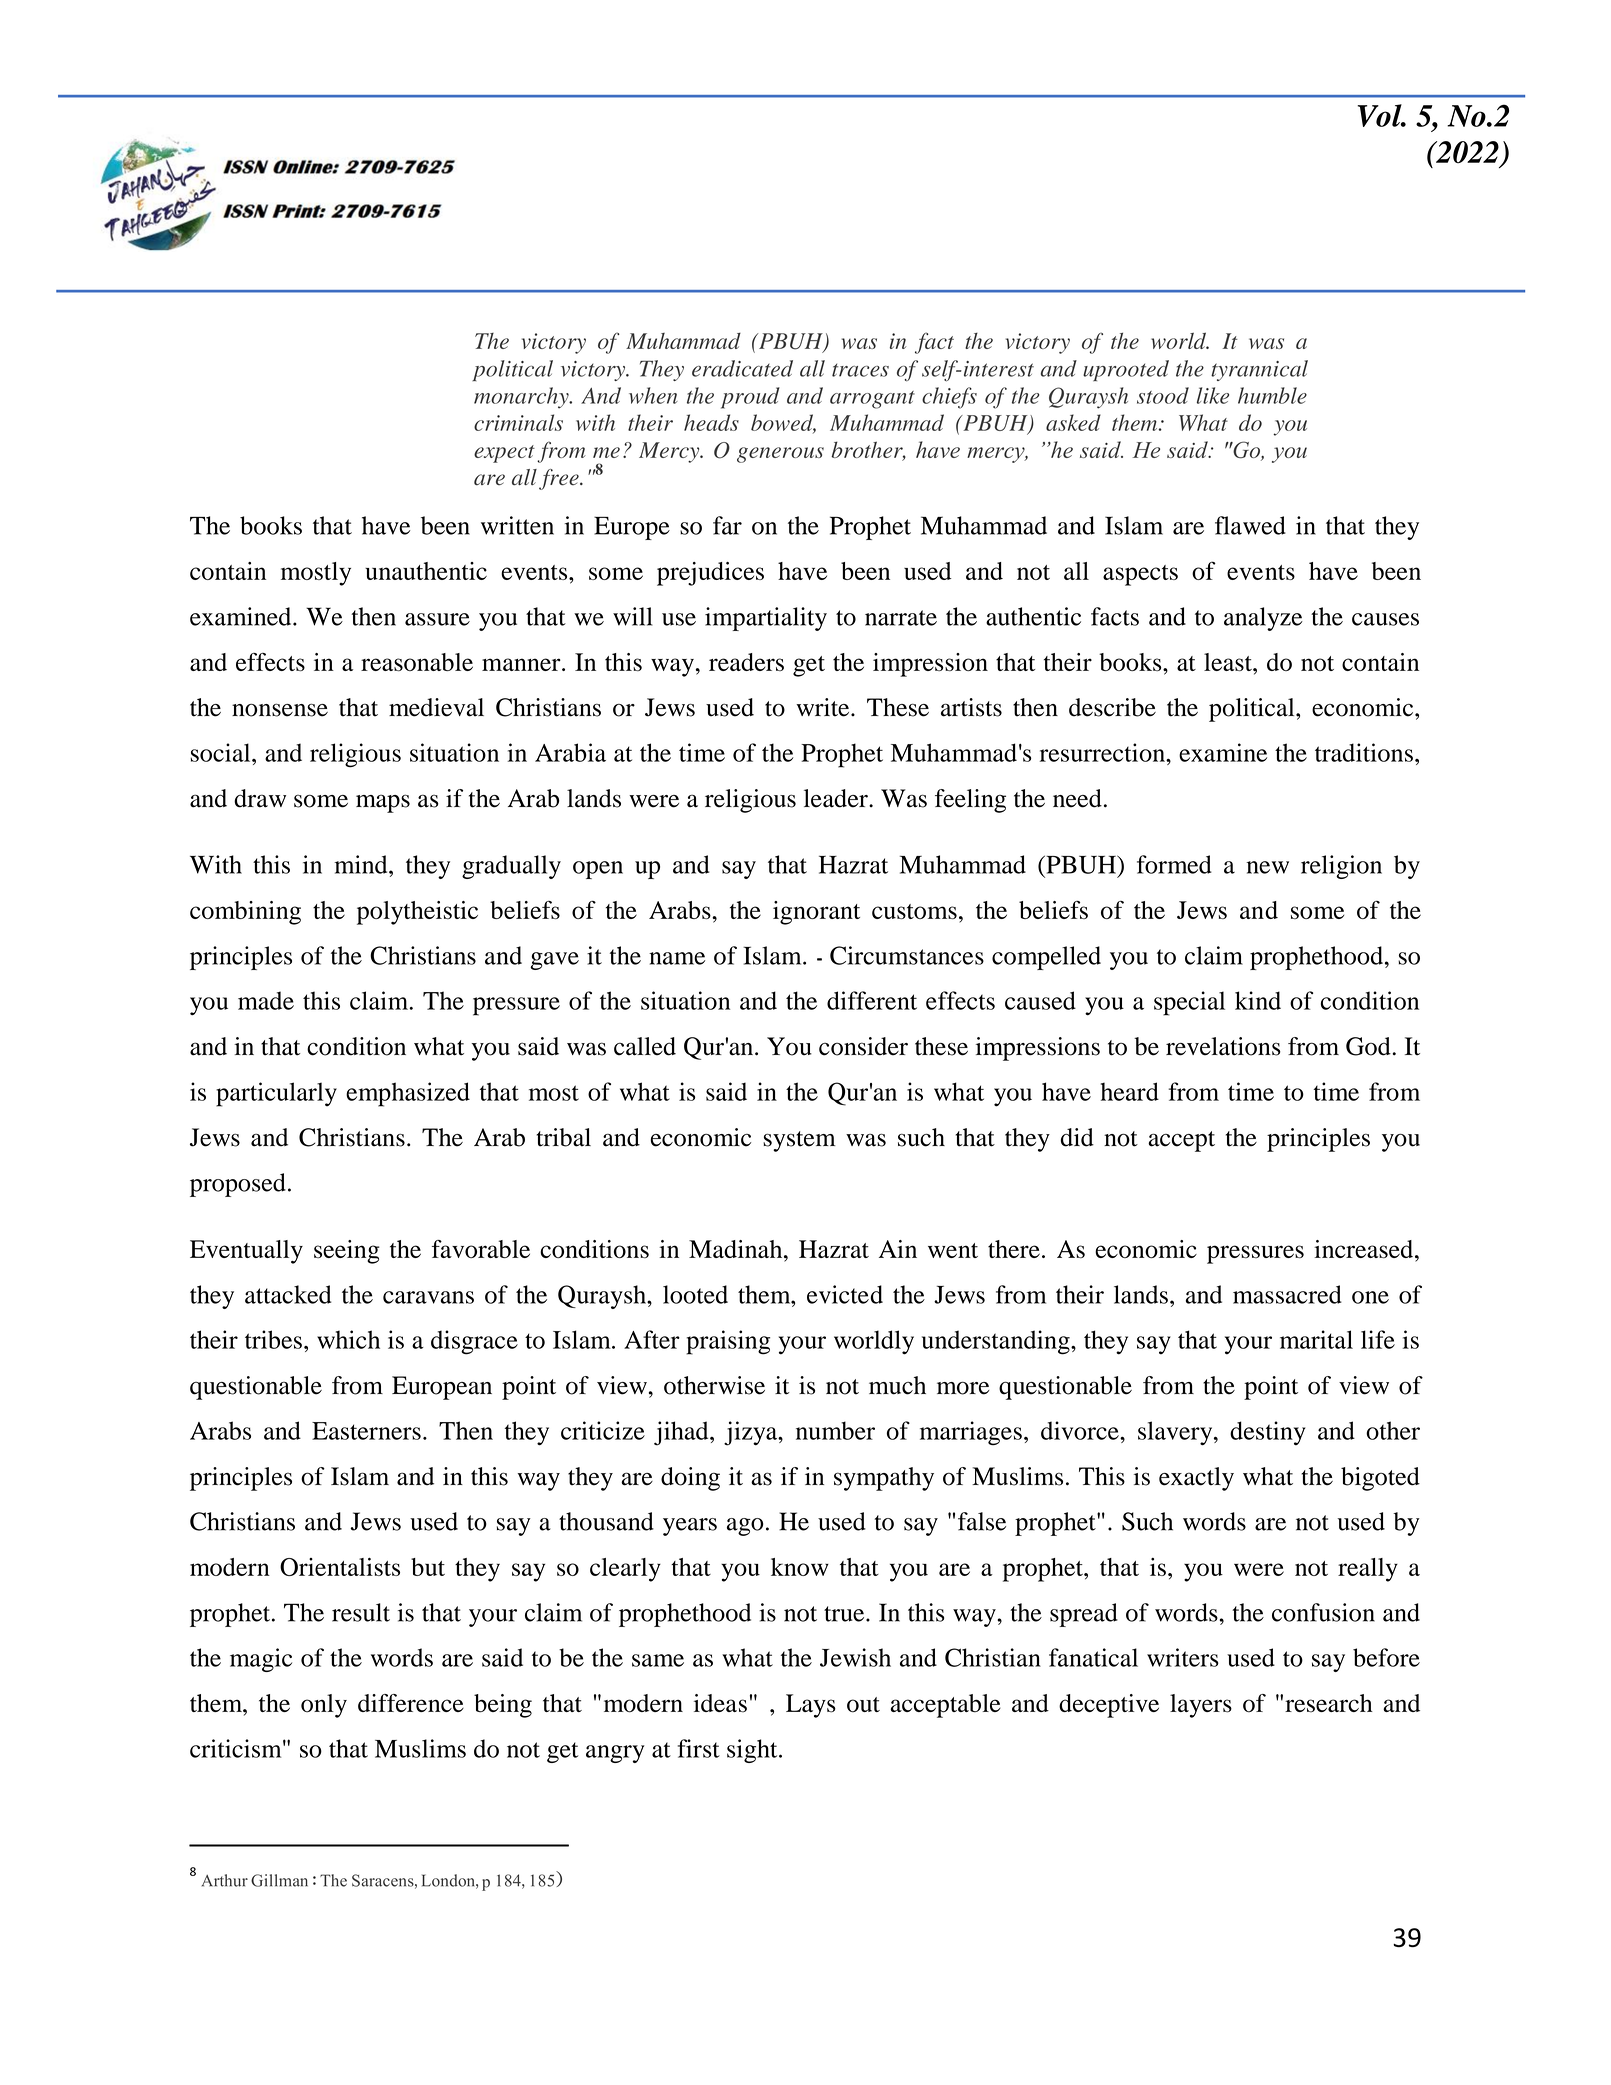 This document has height=2085, width=1611. Describe the element at coordinates (753, 1751) in the document. I see `sight` at that location.
